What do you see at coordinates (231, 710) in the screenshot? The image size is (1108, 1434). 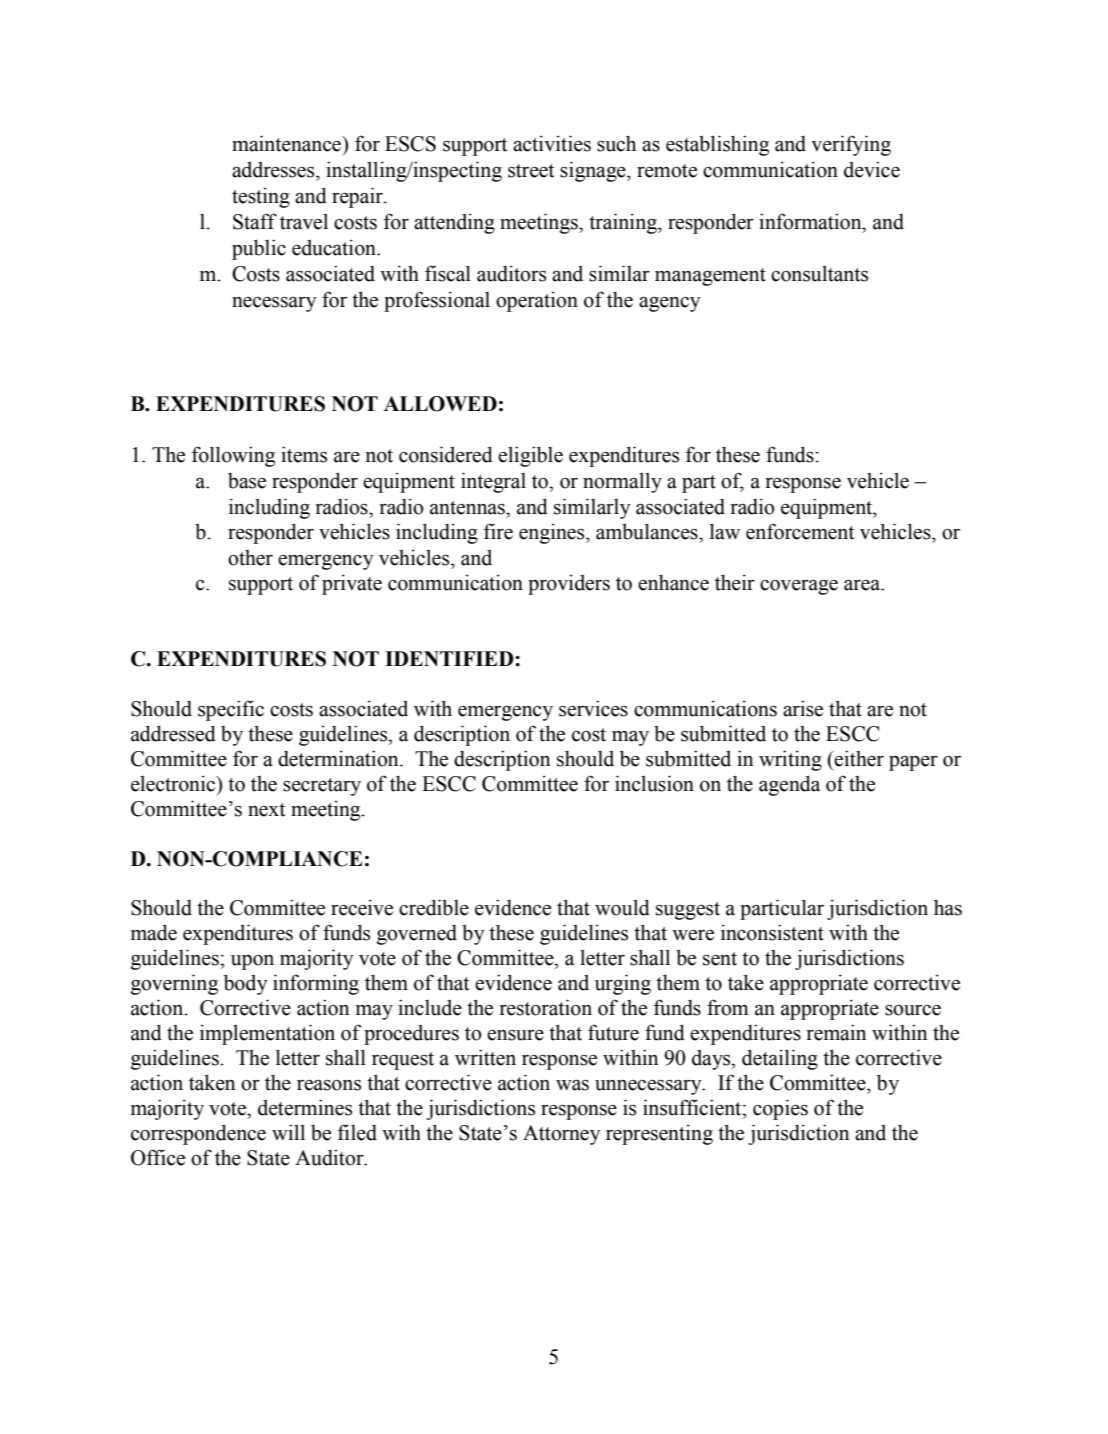 I see `specific` at bounding box center [231, 710].
